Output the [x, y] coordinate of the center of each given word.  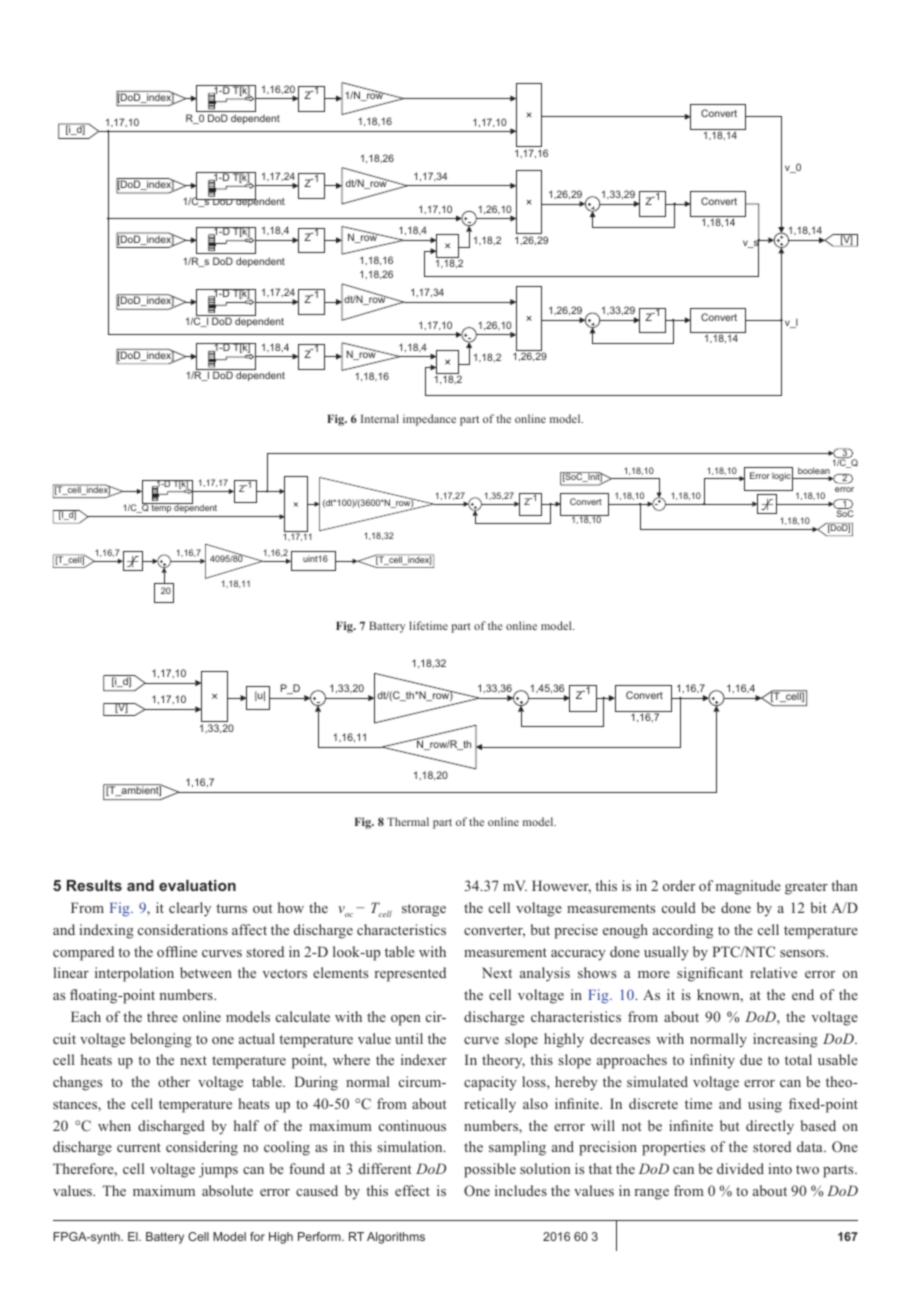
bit [819, 907]
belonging [161, 1040]
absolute [227, 1190]
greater [806, 888]
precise [576, 931]
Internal [380, 418]
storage [424, 910]
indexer [424, 1059]
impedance [429, 420]
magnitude [748, 887]
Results [94, 885]
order [679, 885]
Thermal [408, 821]
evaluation [197, 885]
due [751, 1059]
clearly [190, 909]
